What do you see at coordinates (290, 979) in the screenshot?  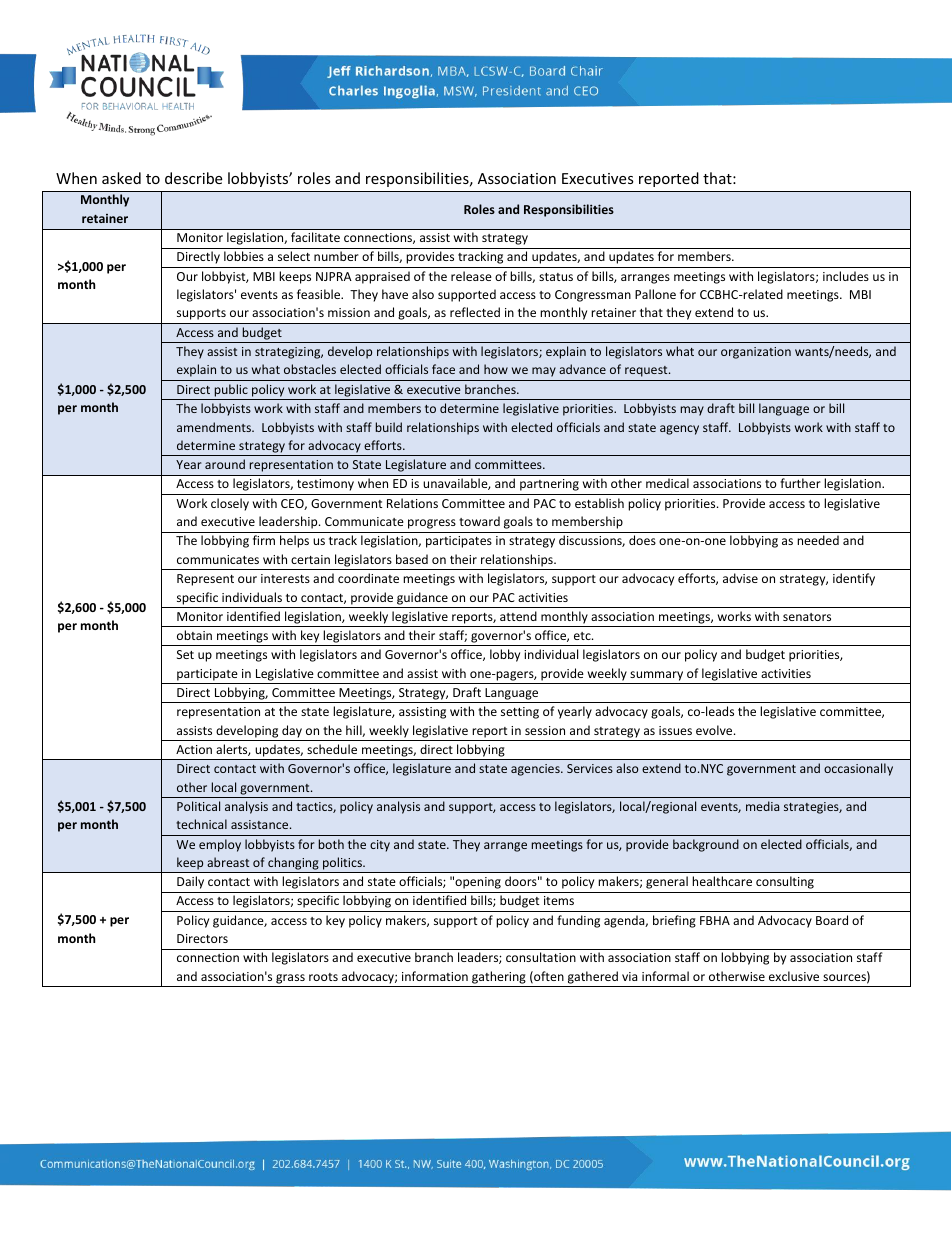 I see `grass` at bounding box center [290, 979].
